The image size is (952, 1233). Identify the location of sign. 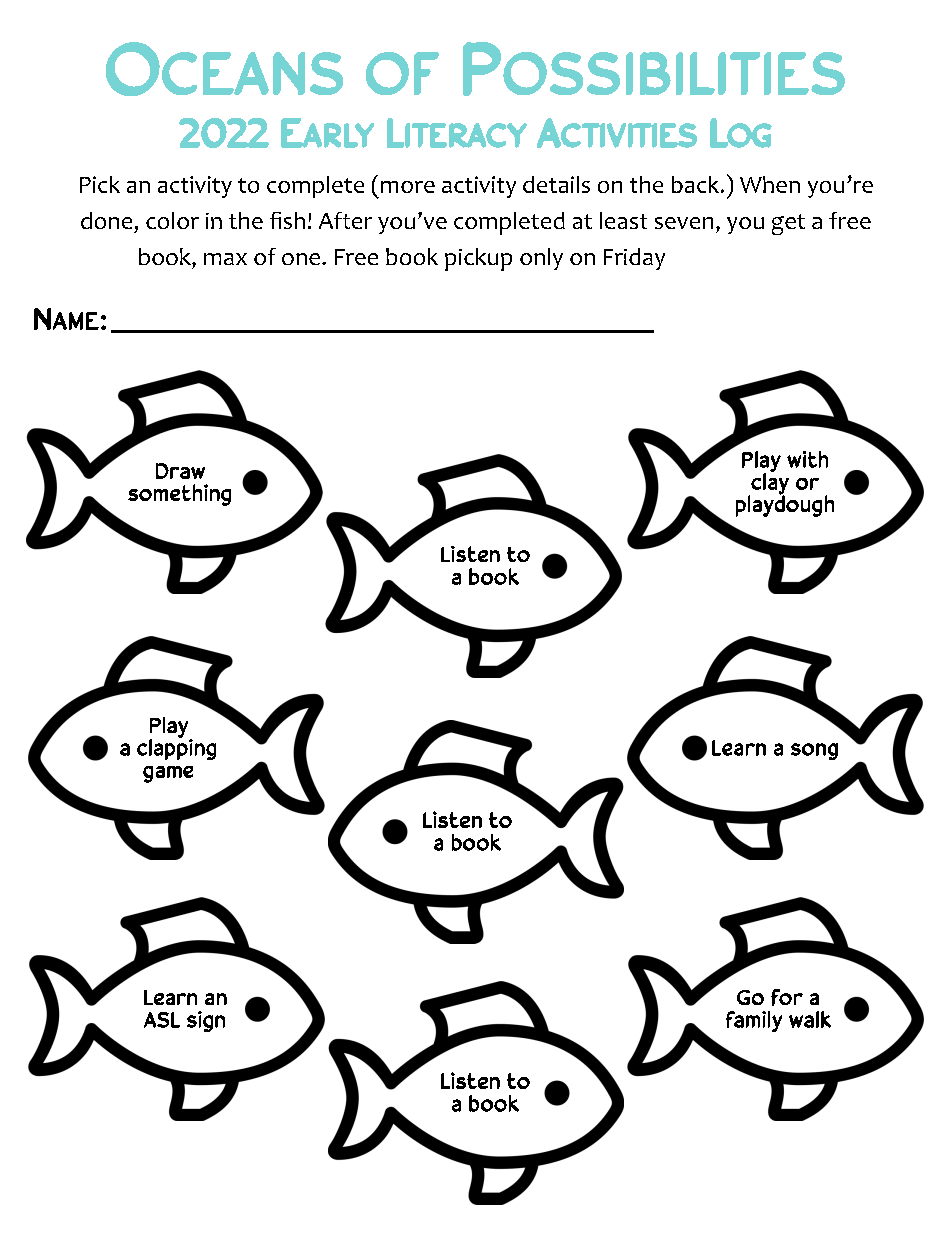
(206, 1021).
